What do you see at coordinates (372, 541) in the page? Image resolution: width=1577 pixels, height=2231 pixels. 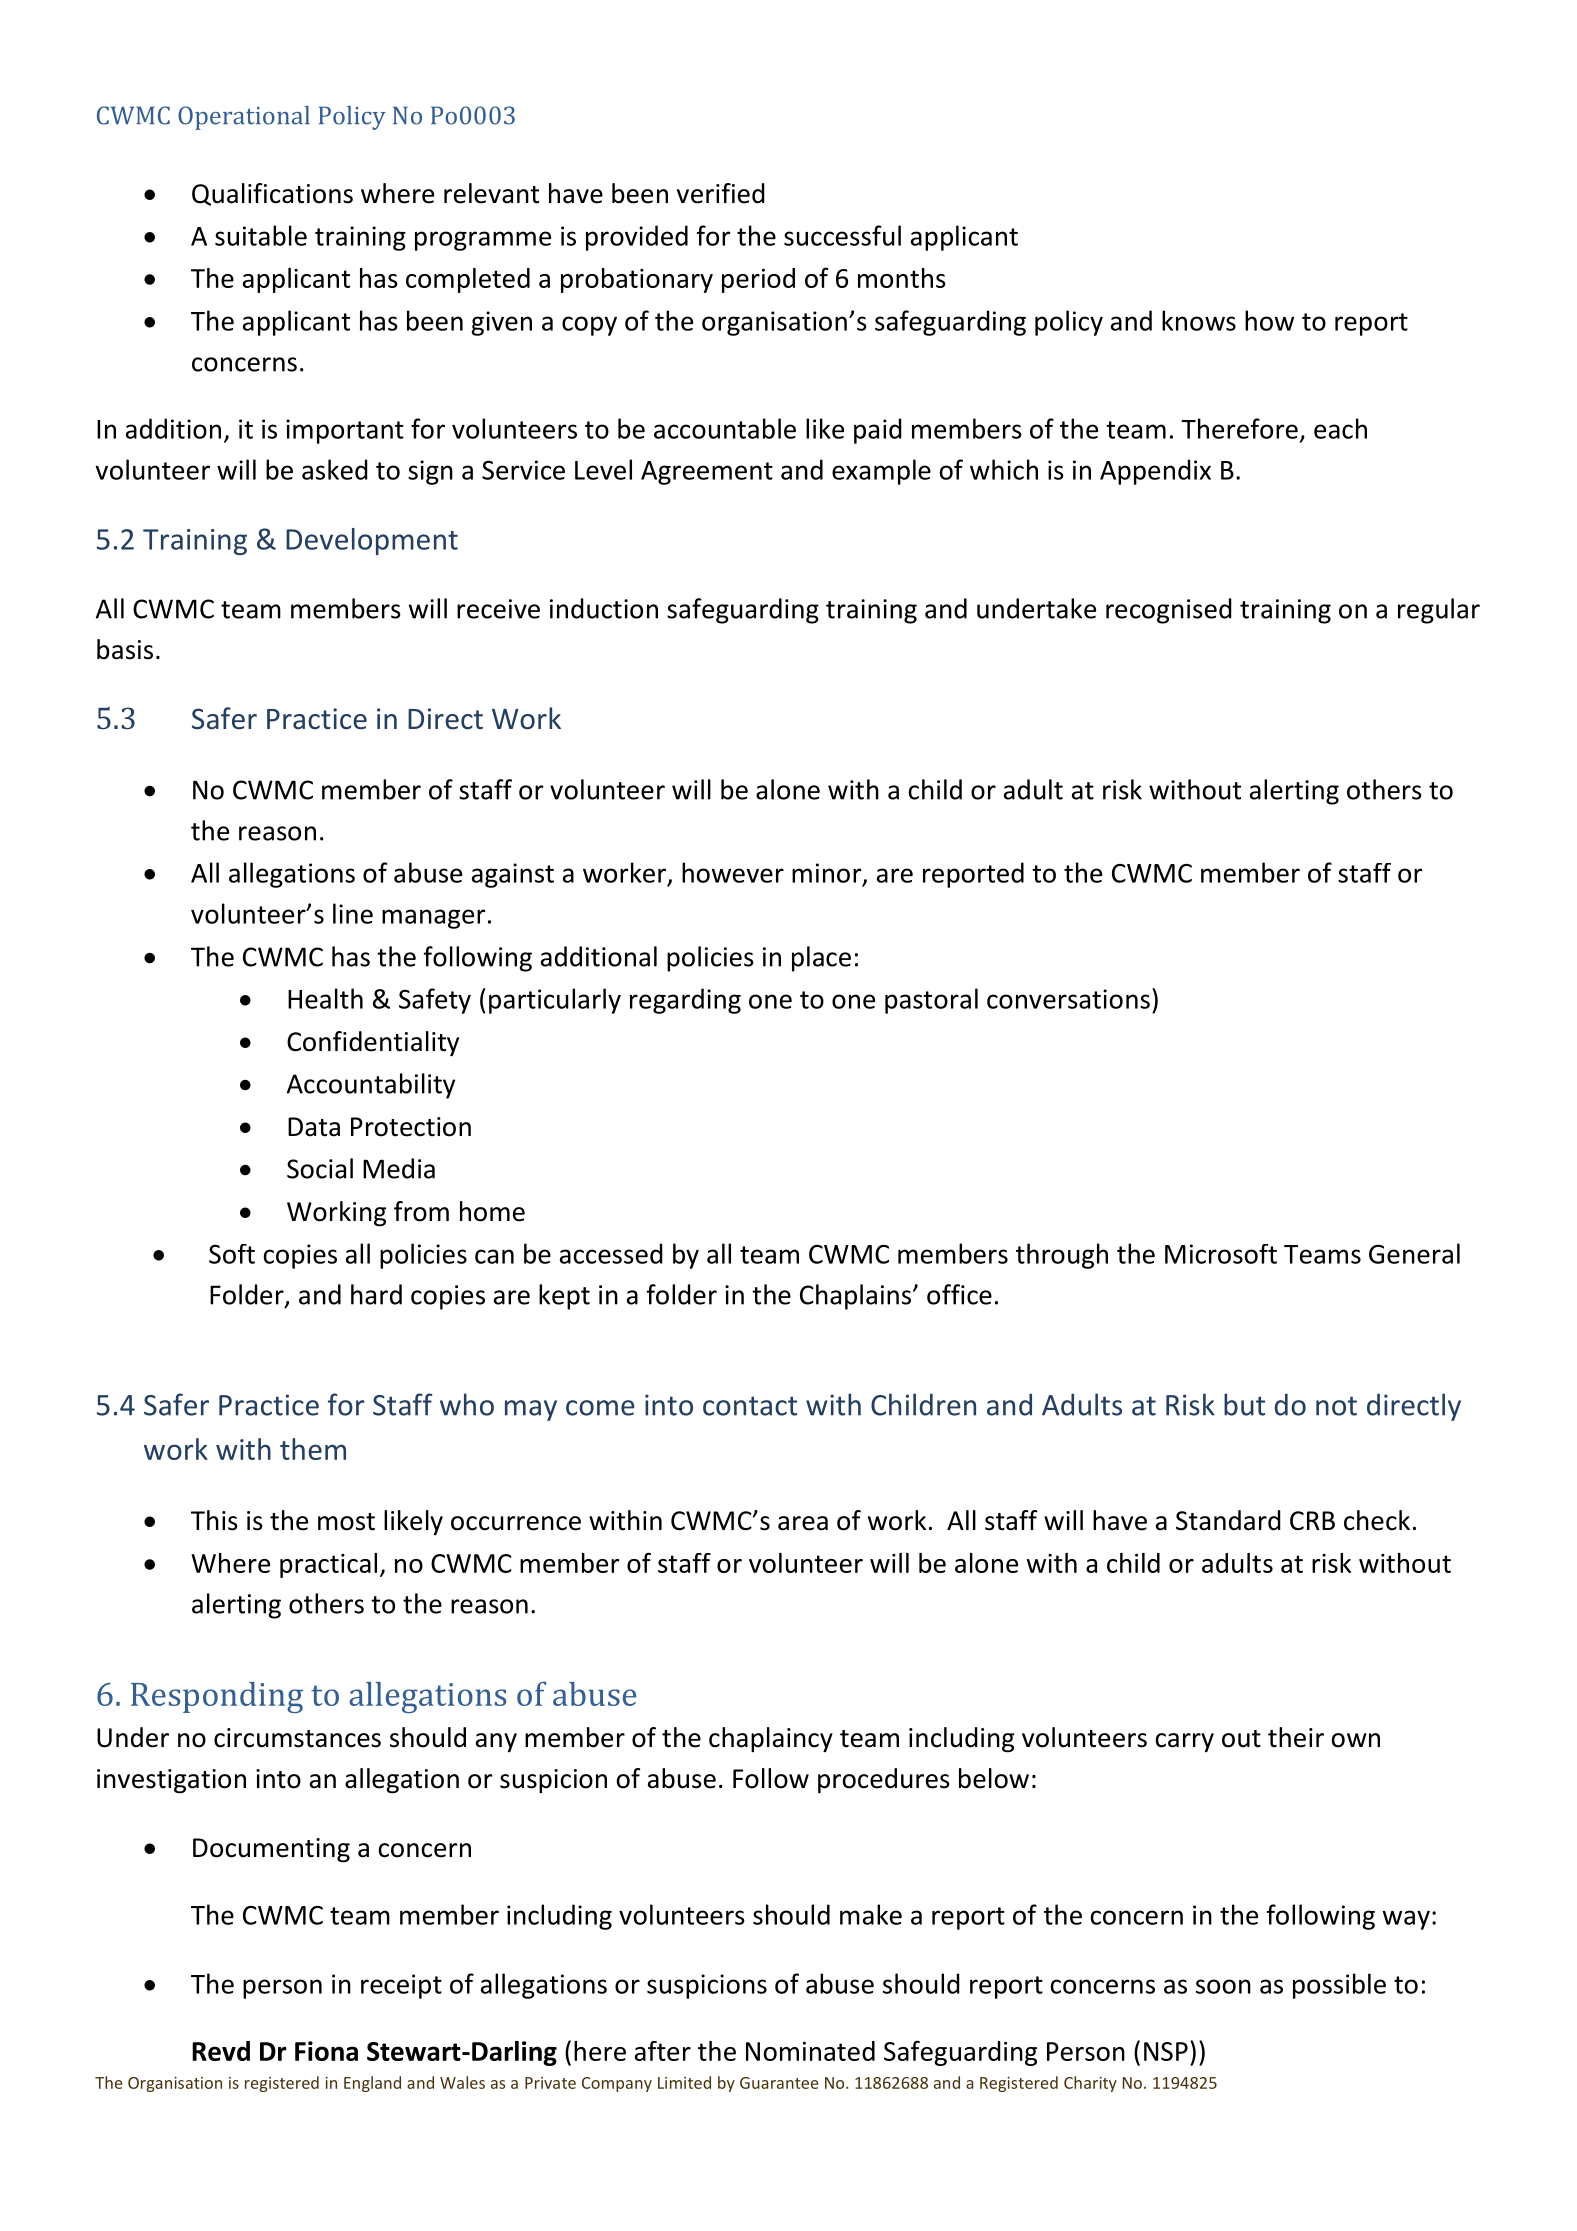 I see `Development` at bounding box center [372, 541].
